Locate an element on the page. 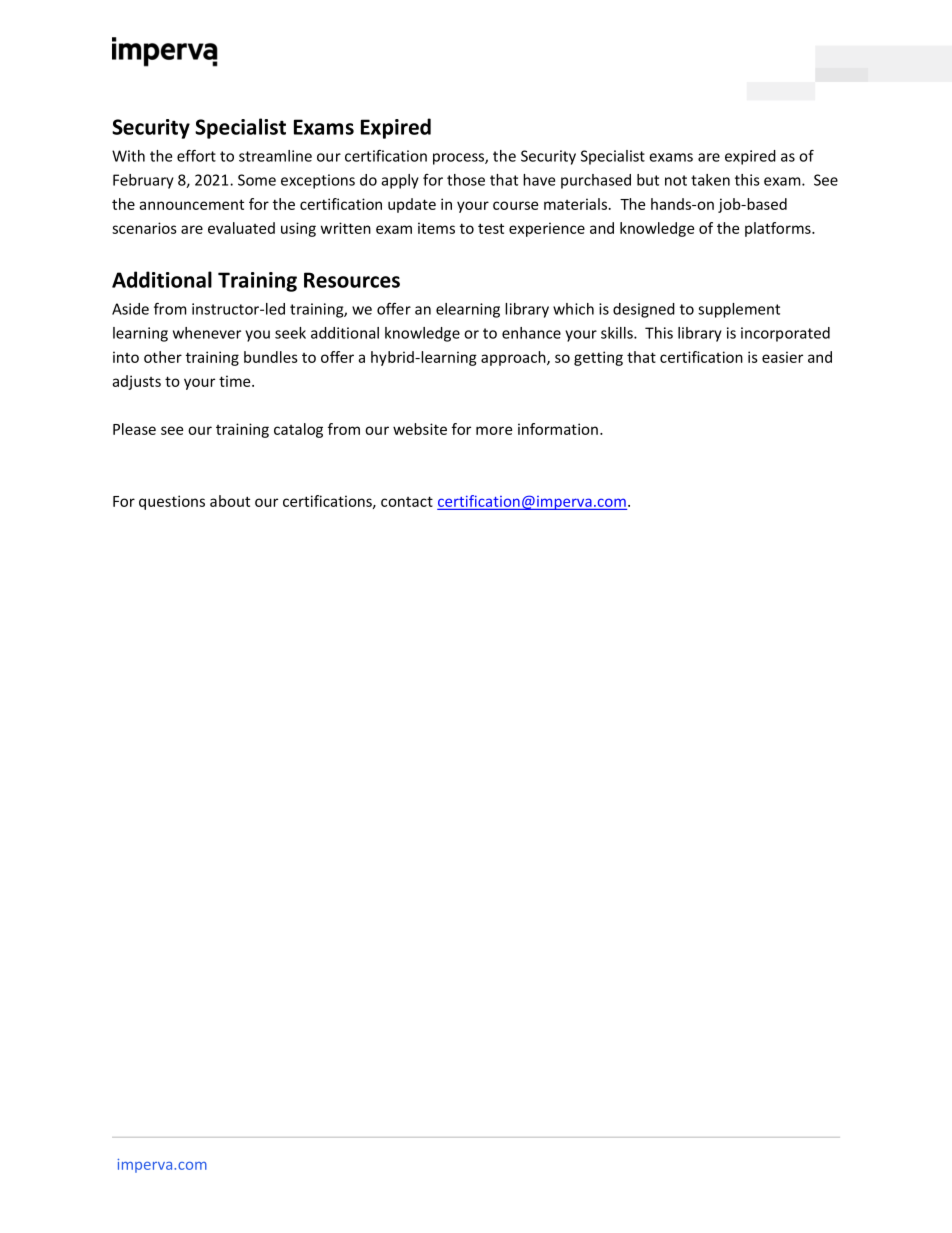 The image size is (952, 1233). supplement is located at coordinates (739, 310).
